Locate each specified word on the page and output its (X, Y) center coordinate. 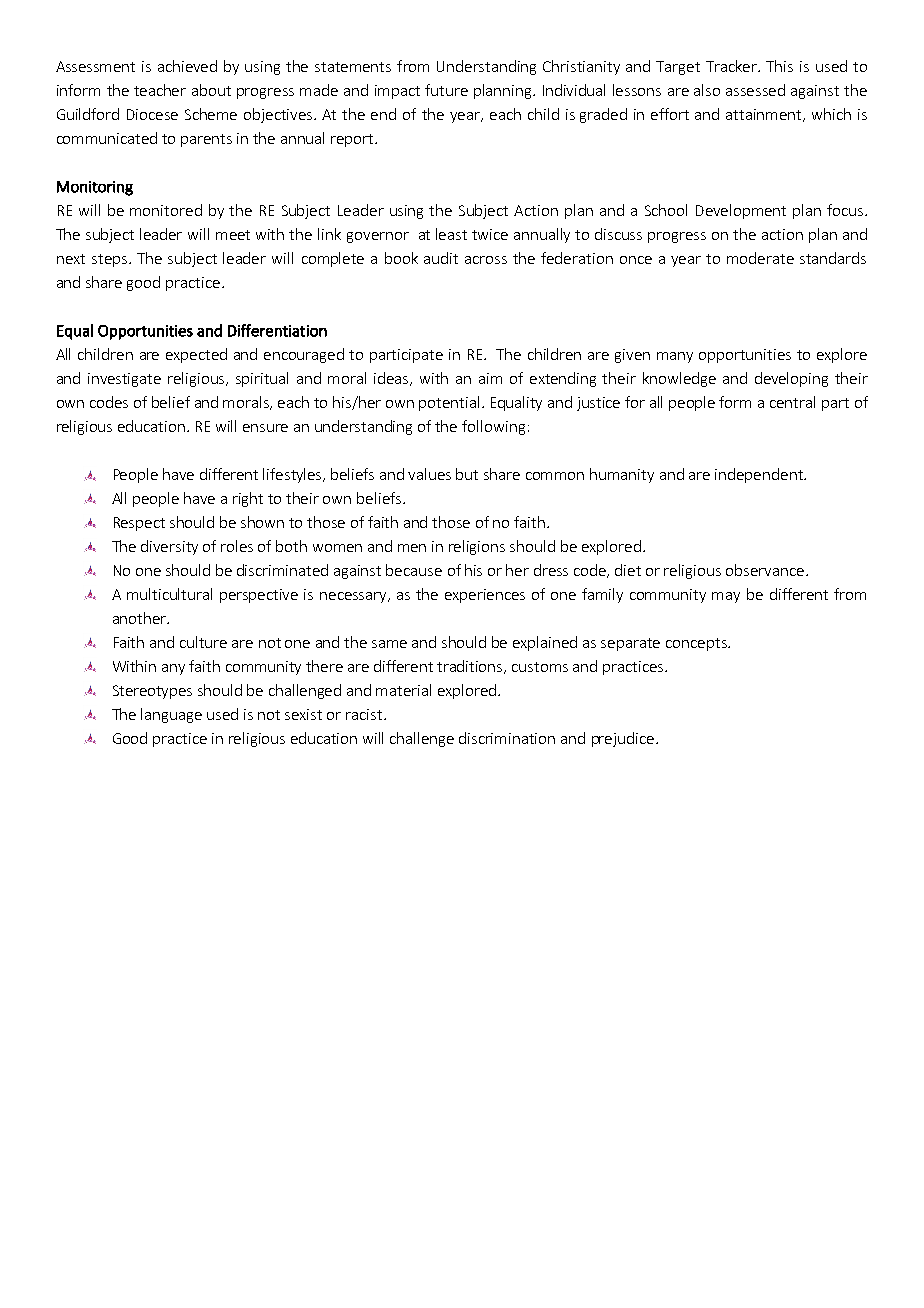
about (211, 90)
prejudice (623, 739)
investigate (124, 380)
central (792, 402)
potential (449, 403)
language (171, 715)
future (446, 90)
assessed (755, 90)
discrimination (507, 738)
